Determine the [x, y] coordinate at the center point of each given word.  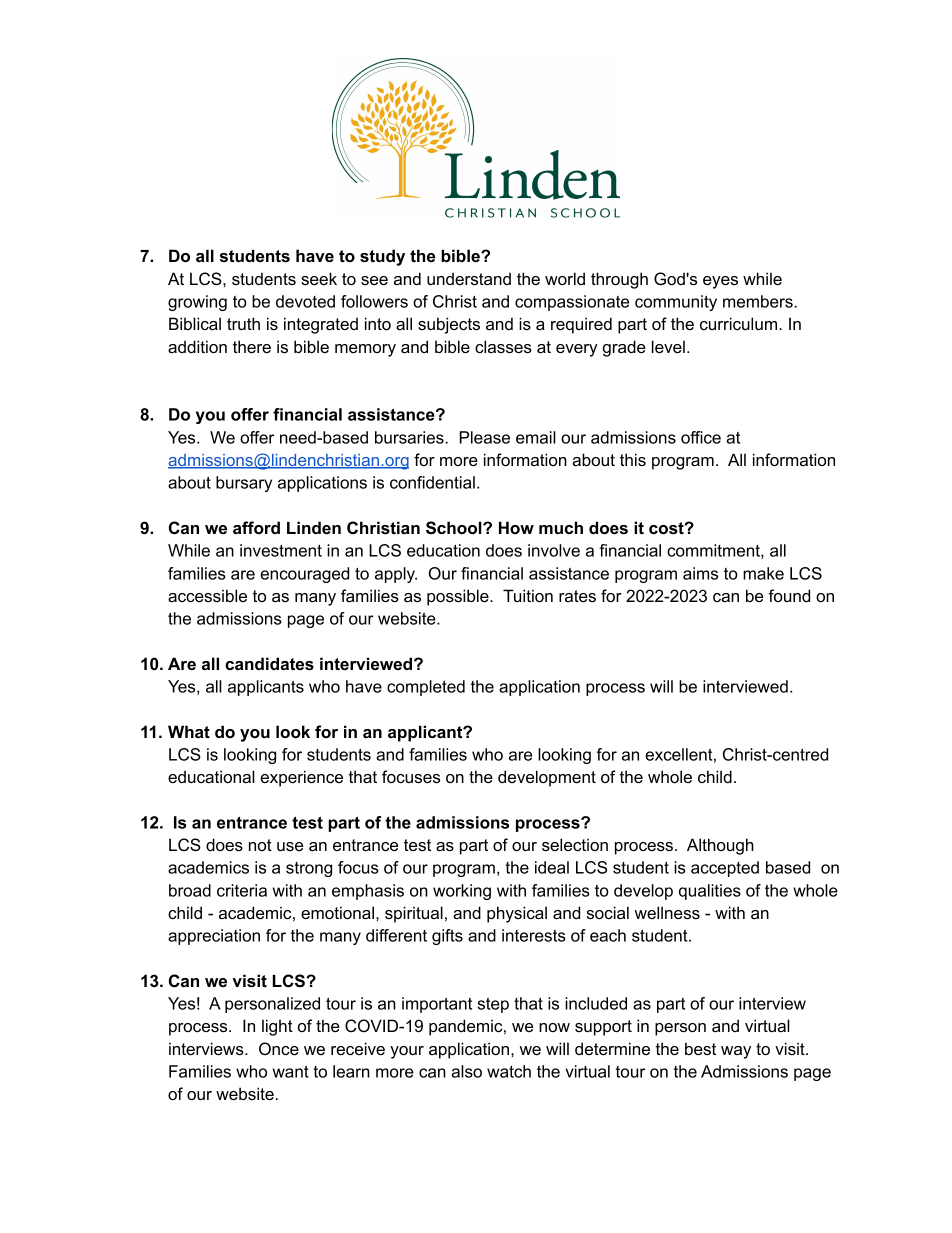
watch [509, 1071]
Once [279, 1048]
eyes [720, 282]
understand [469, 278]
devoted [305, 301]
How [516, 527]
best [700, 1048]
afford [256, 527]
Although [720, 846]
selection [575, 844]
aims [700, 573]
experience [301, 778]
